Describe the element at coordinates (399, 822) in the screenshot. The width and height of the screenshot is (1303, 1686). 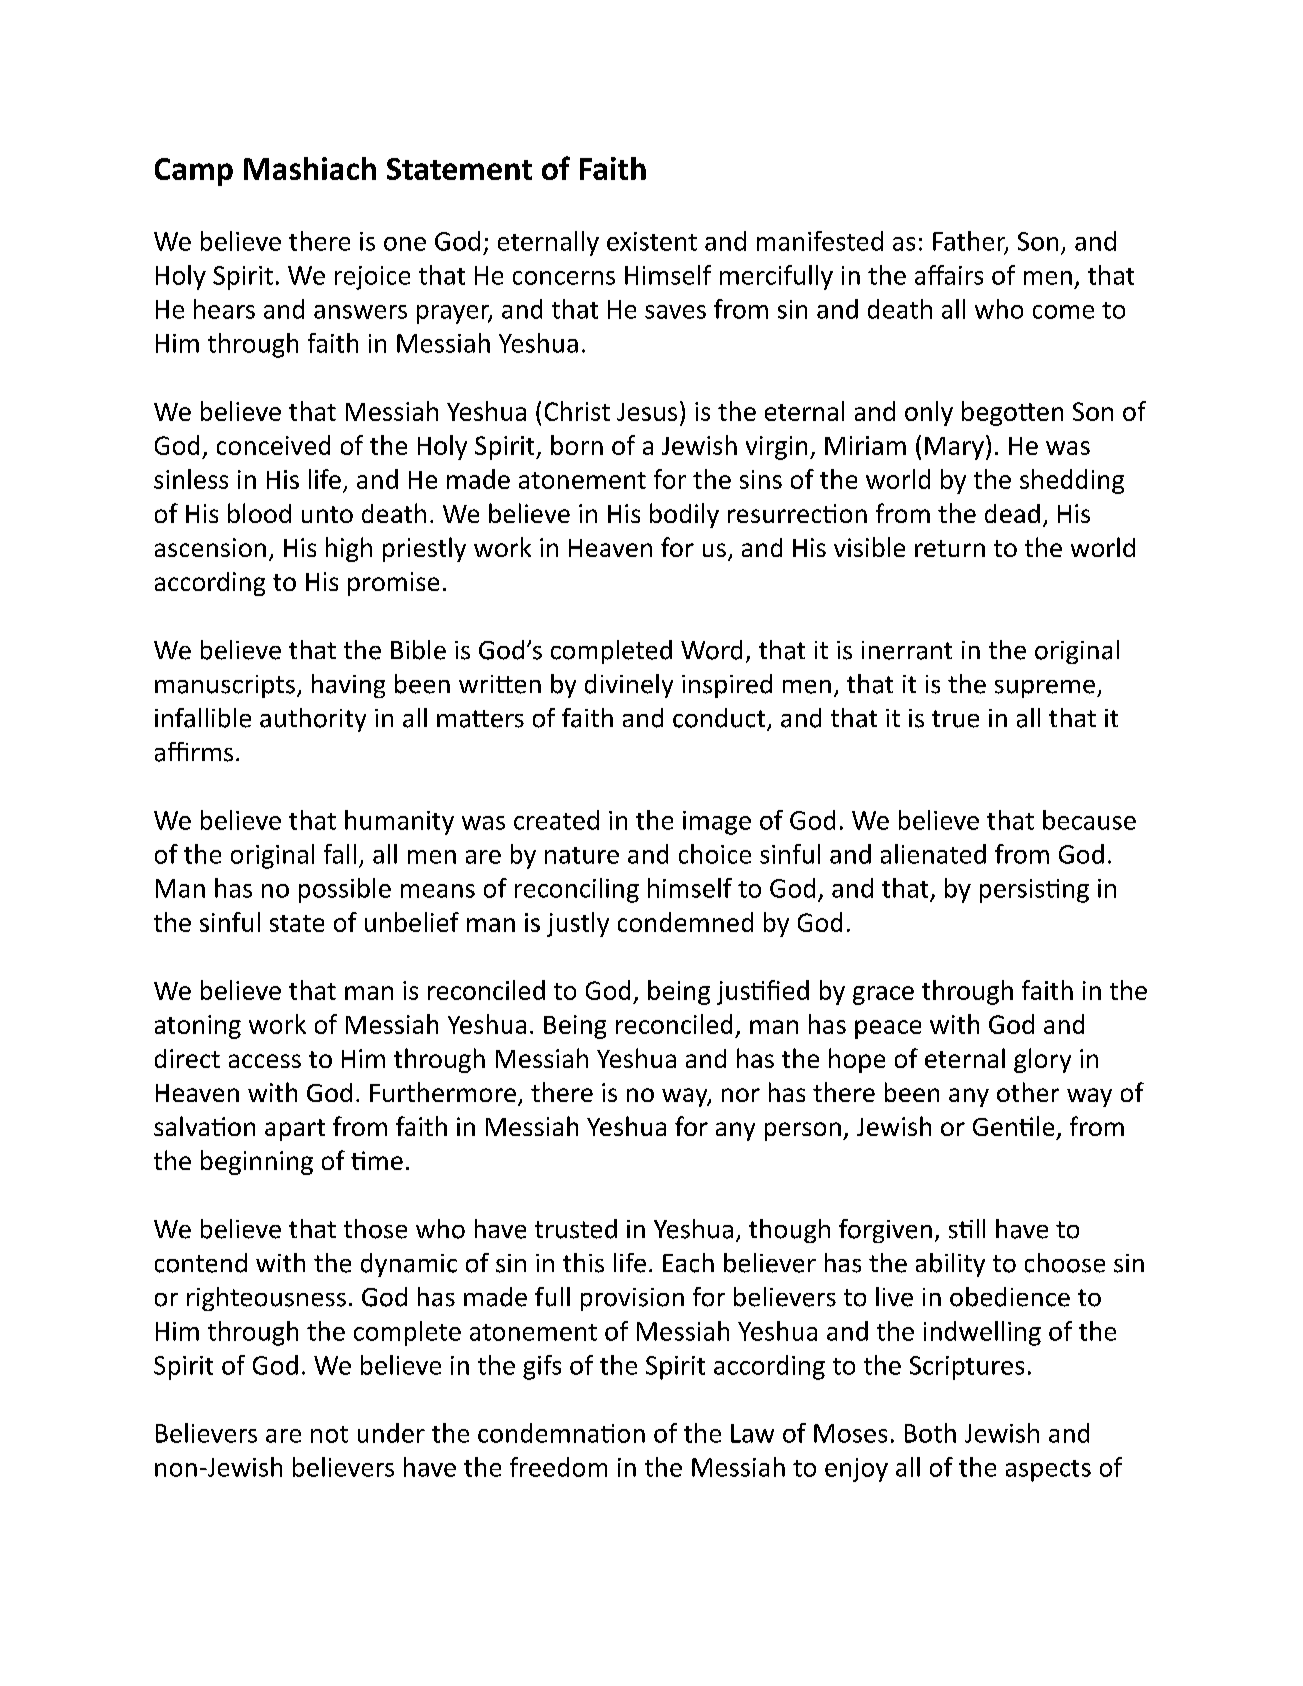
I see `humanity` at that location.
